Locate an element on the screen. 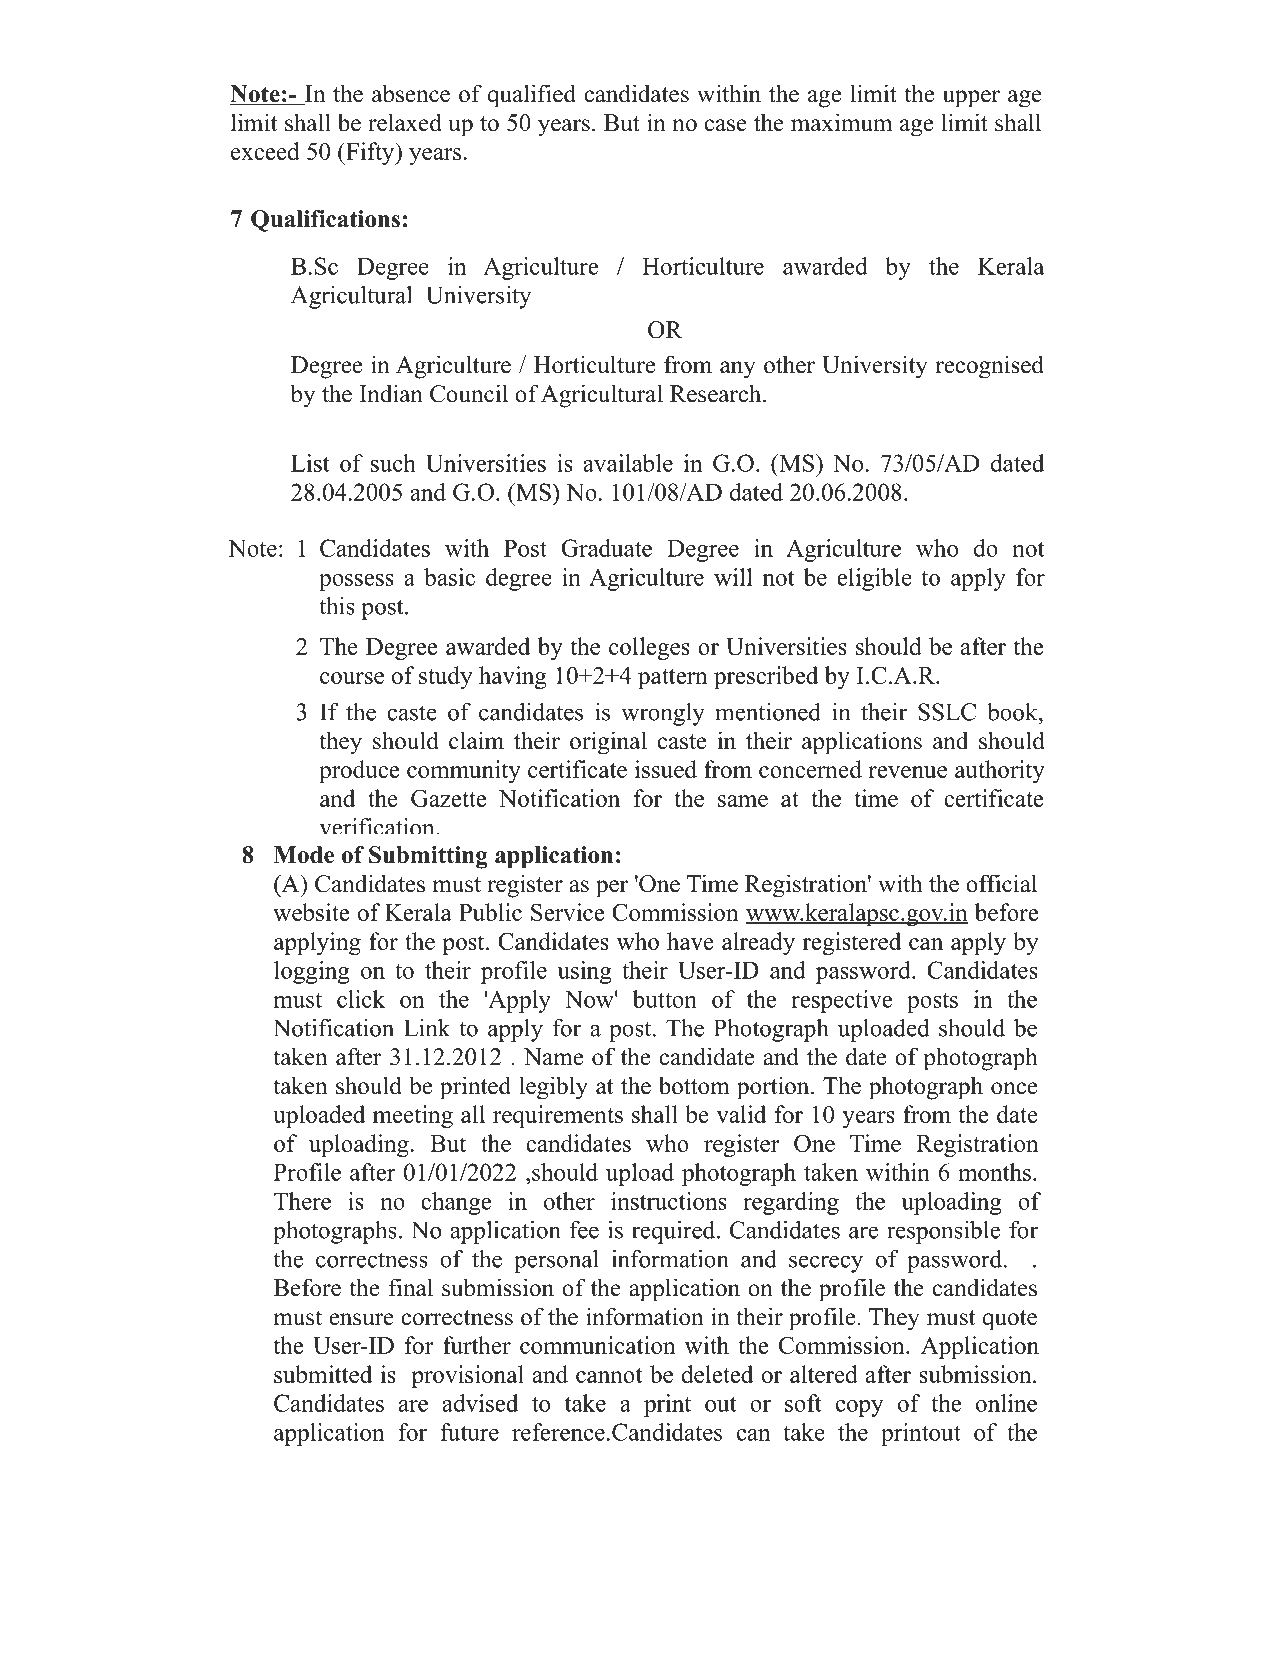 The image size is (1280, 1657). revenue is located at coordinates (907, 772).
